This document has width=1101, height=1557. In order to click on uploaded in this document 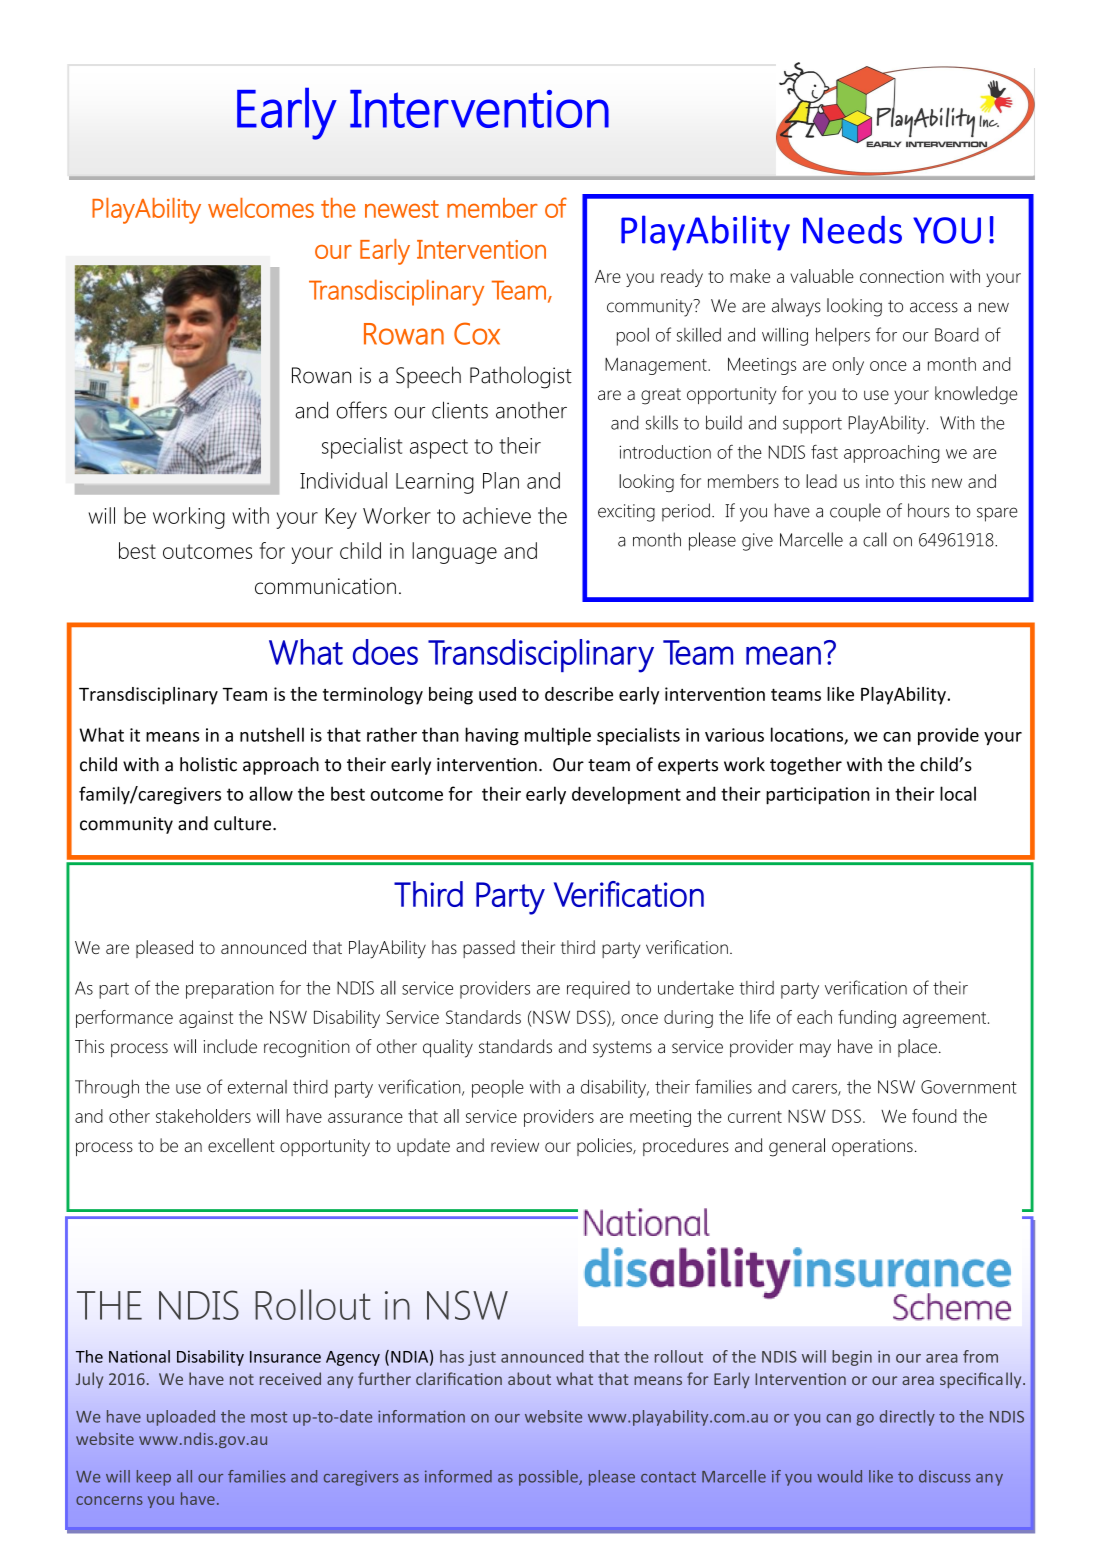, I will do `click(181, 1418)`.
